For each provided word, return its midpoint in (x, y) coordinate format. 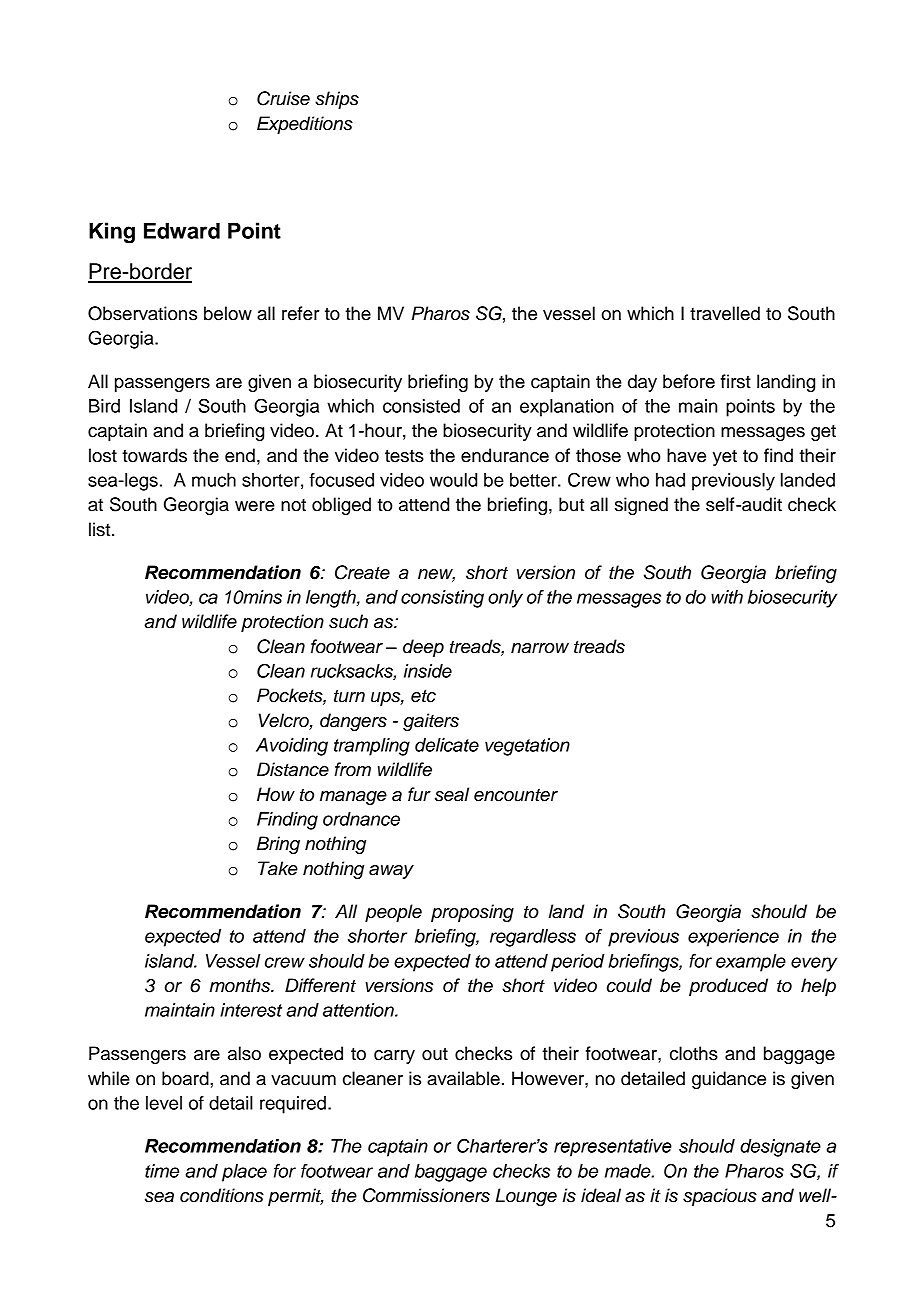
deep (423, 648)
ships (337, 100)
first (736, 381)
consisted (421, 406)
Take (278, 868)
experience (733, 938)
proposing (472, 913)
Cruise (283, 98)
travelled (725, 313)
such (348, 621)
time (162, 1171)
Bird (104, 406)
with (727, 597)
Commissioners (426, 1195)
